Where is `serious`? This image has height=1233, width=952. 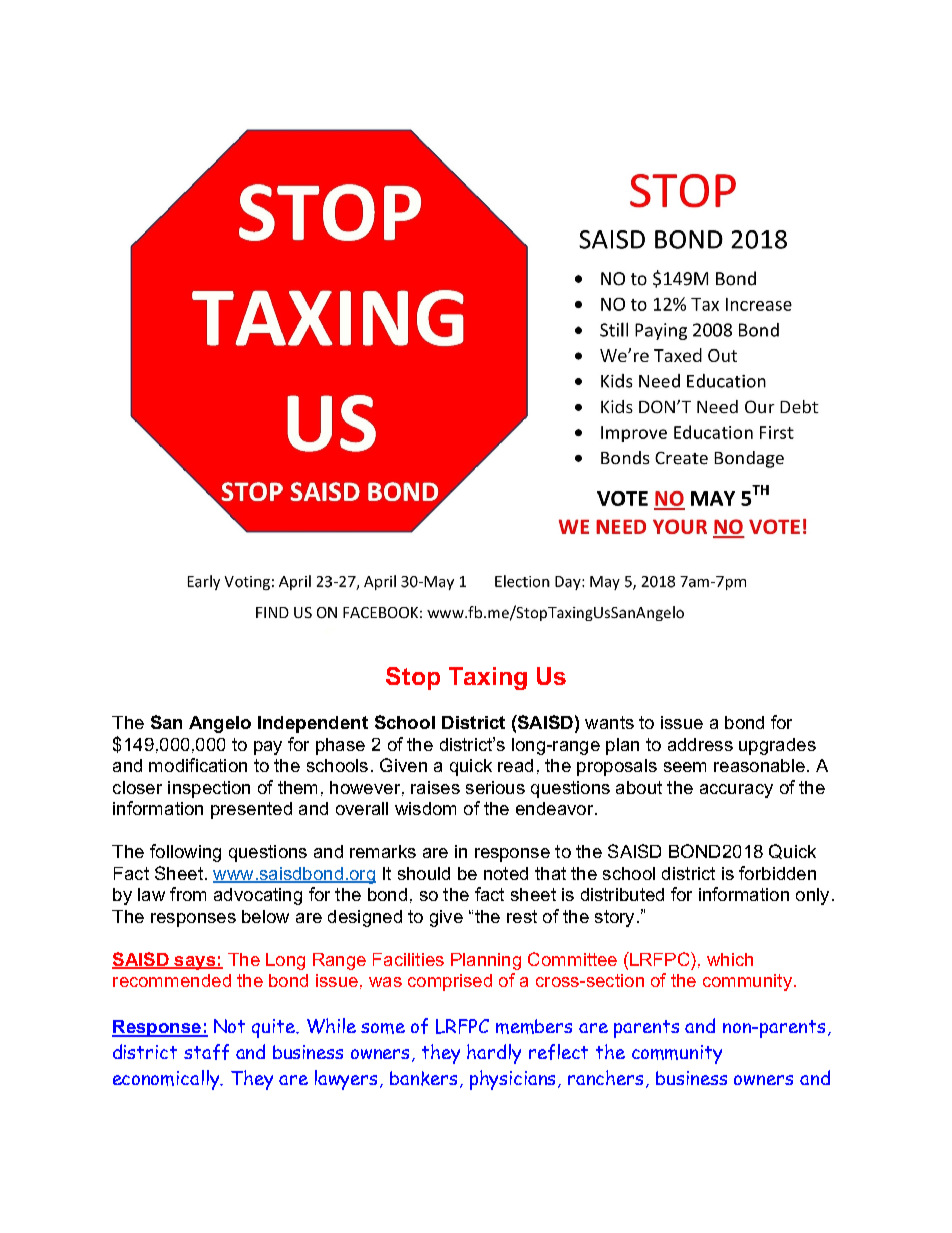 serious is located at coordinates (495, 787).
